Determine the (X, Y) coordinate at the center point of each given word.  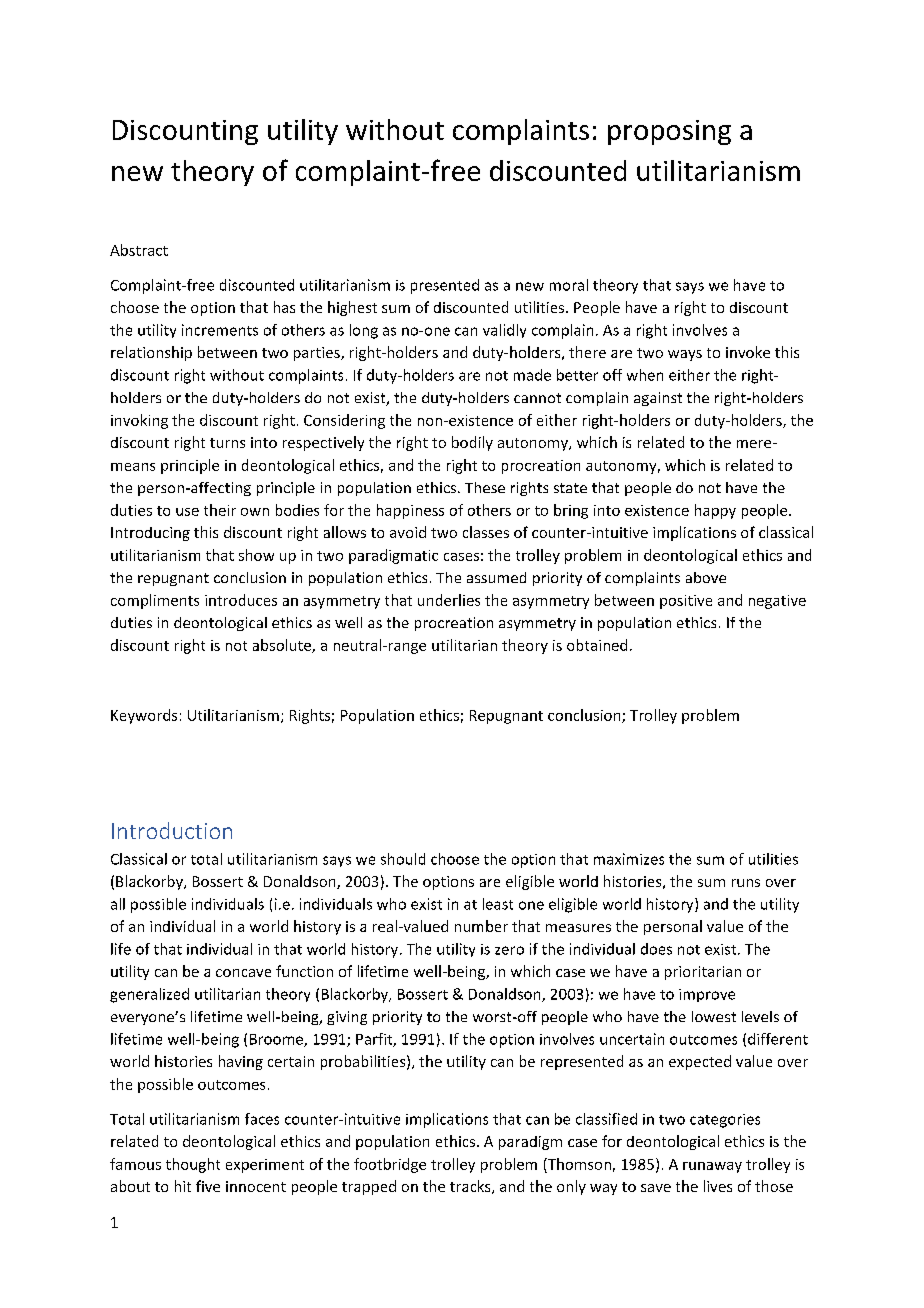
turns (227, 443)
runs (746, 883)
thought (193, 1165)
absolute (283, 646)
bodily (472, 443)
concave (243, 973)
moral (569, 285)
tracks (471, 1187)
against (658, 399)
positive (686, 602)
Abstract (139, 250)
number (481, 926)
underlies (449, 600)
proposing (669, 132)
